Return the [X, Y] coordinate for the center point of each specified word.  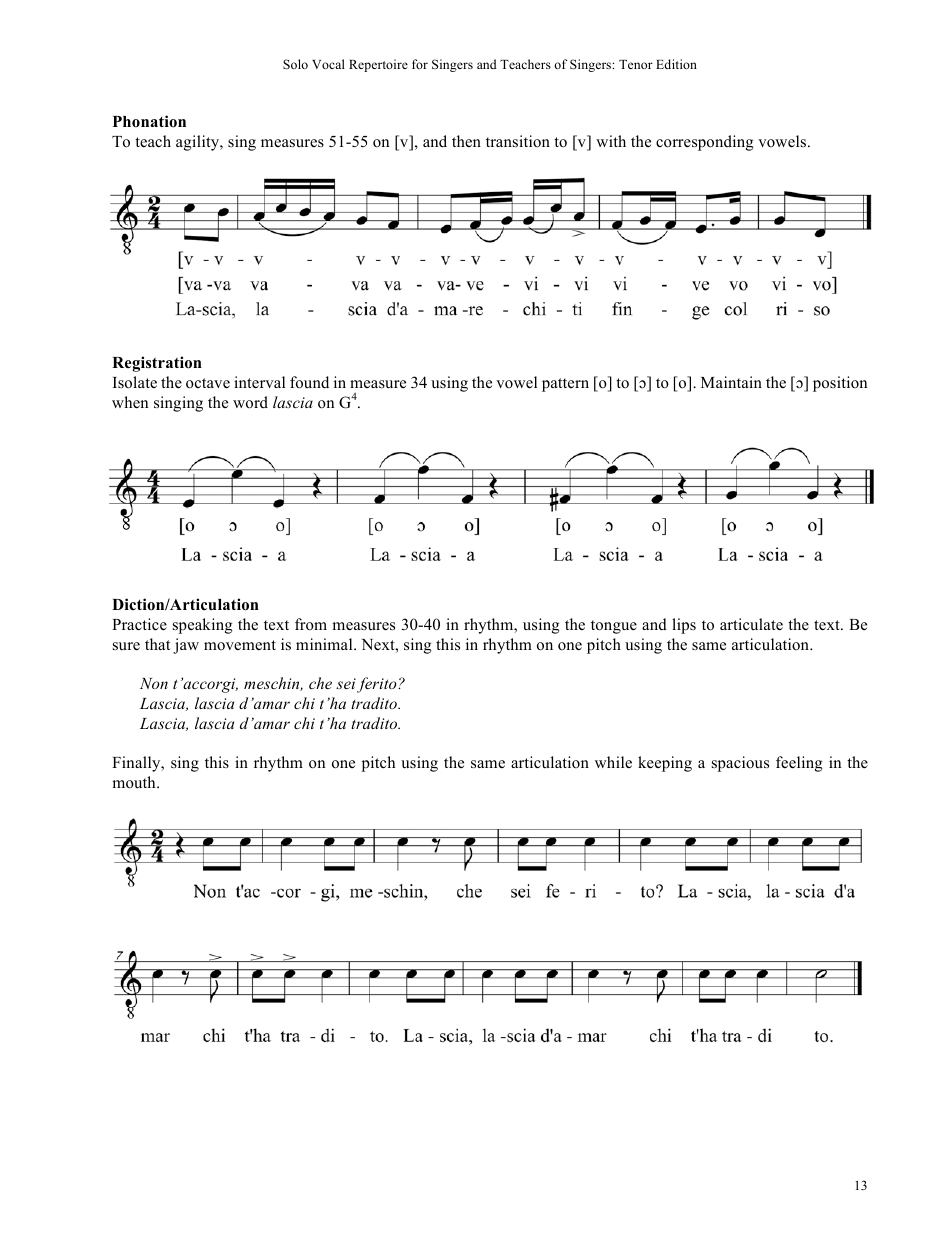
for [420, 64]
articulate [751, 624]
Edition [676, 64]
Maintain [731, 382]
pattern [565, 385]
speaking [203, 626]
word [250, 402]
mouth [135, 782]
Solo [295, 64]
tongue [614, 627]
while [613, 762]
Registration [157, 364]
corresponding [705, 143]
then [466, 141]
